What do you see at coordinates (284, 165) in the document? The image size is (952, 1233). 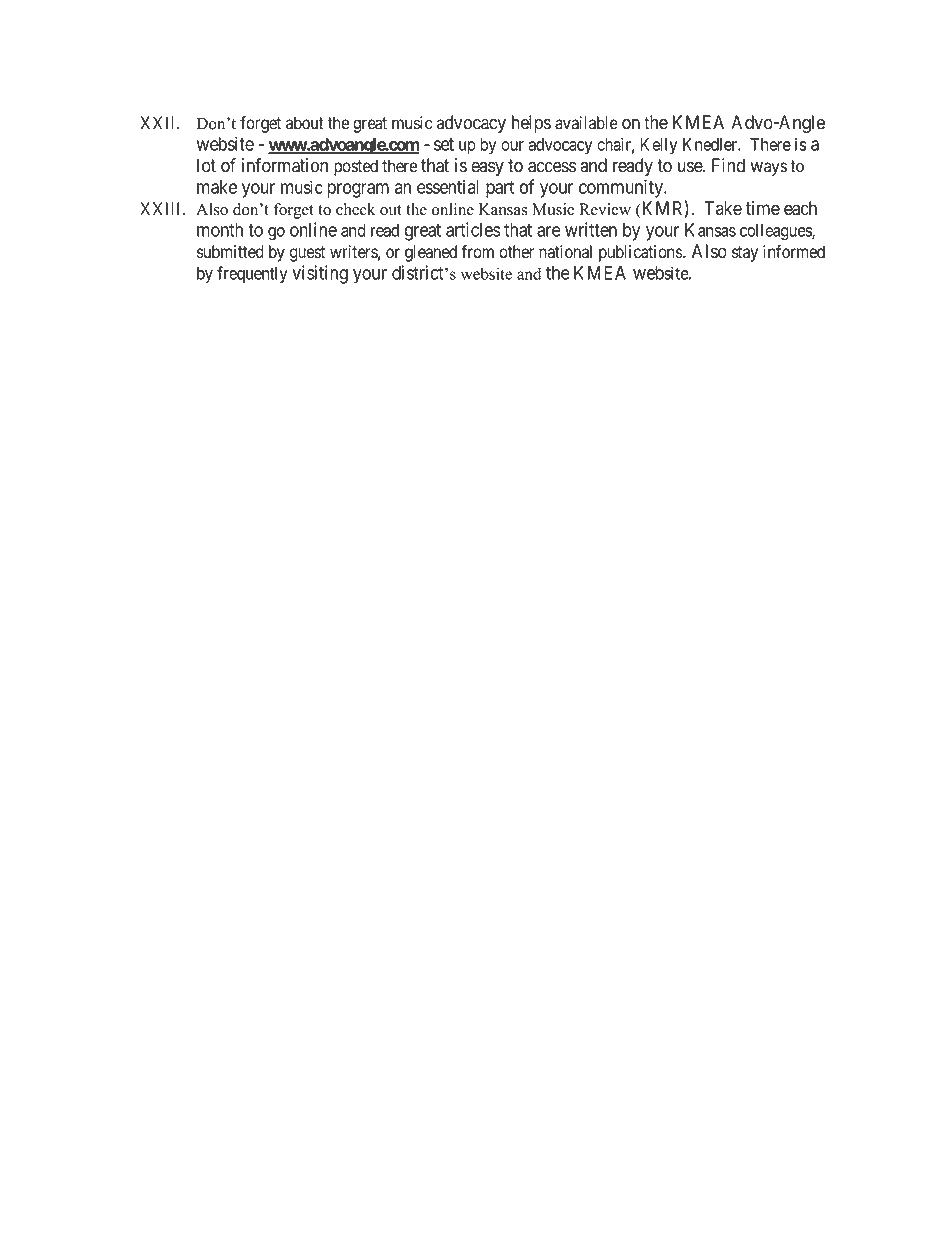 I see `information` at bounding box center [284, 165].
